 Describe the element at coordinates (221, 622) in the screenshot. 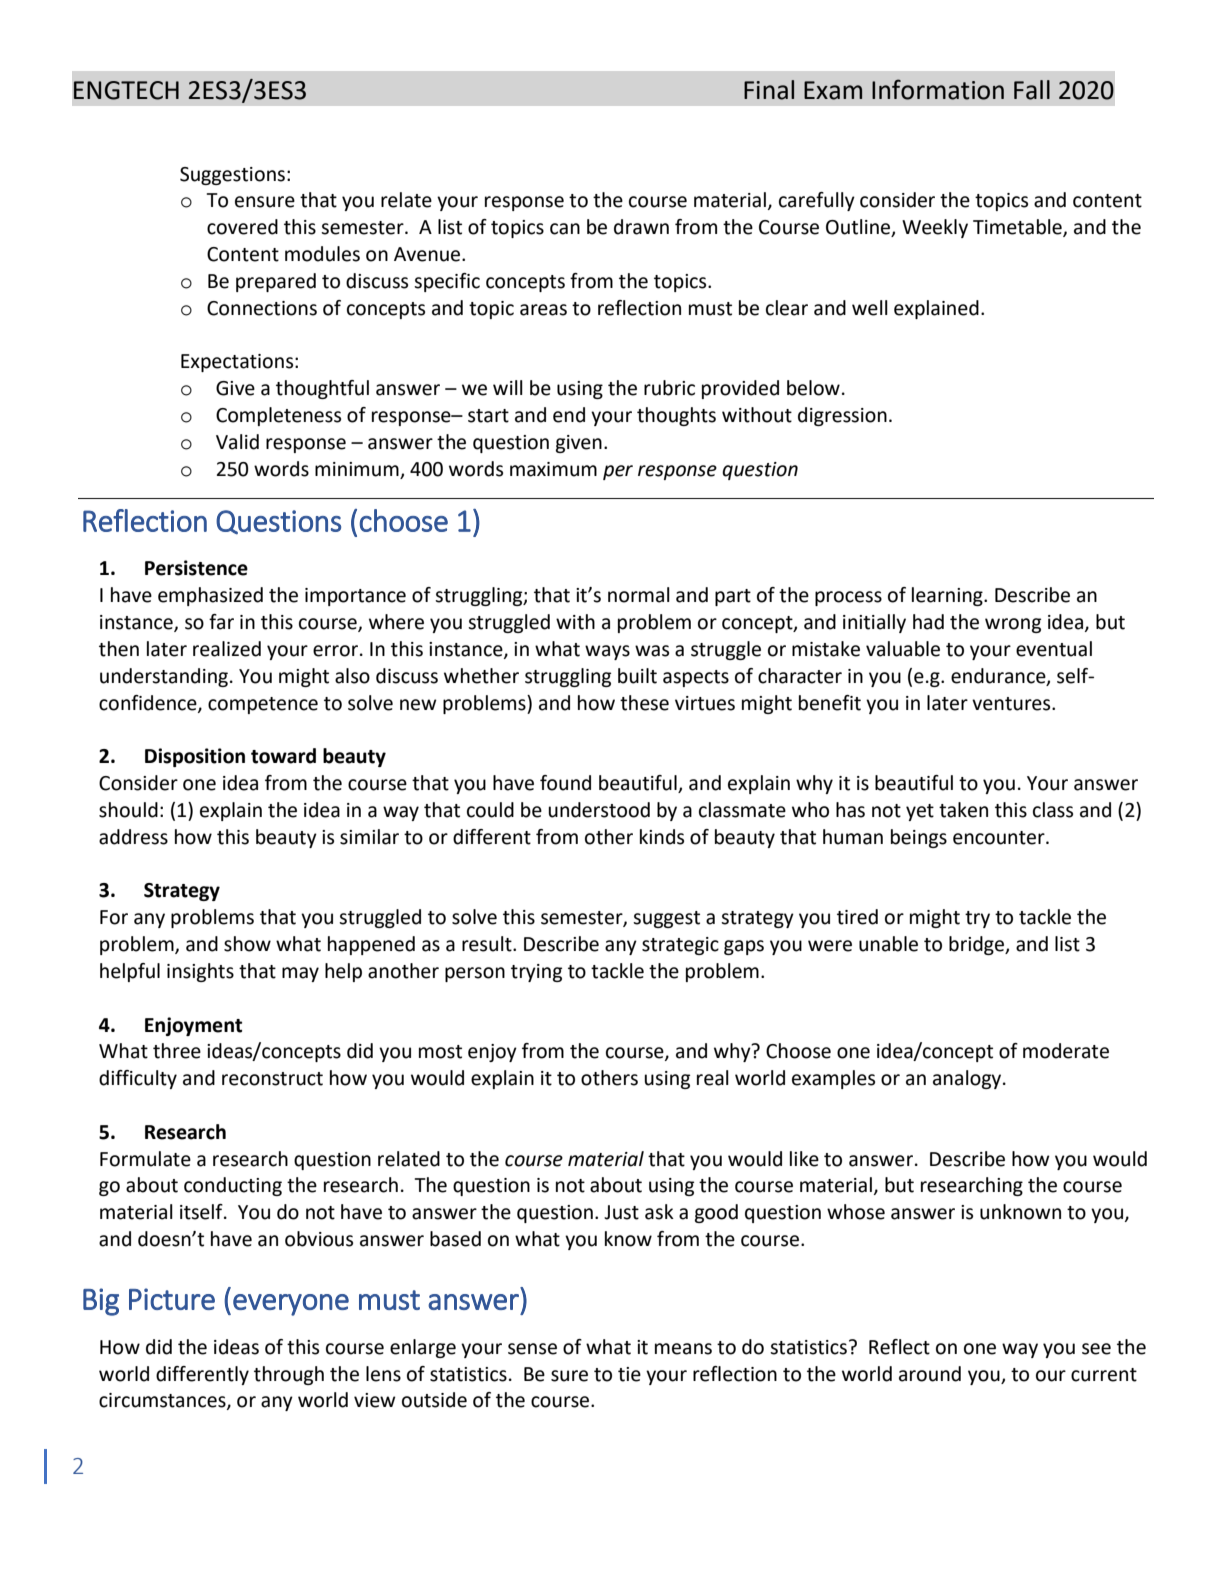

I see `far` at that location.
